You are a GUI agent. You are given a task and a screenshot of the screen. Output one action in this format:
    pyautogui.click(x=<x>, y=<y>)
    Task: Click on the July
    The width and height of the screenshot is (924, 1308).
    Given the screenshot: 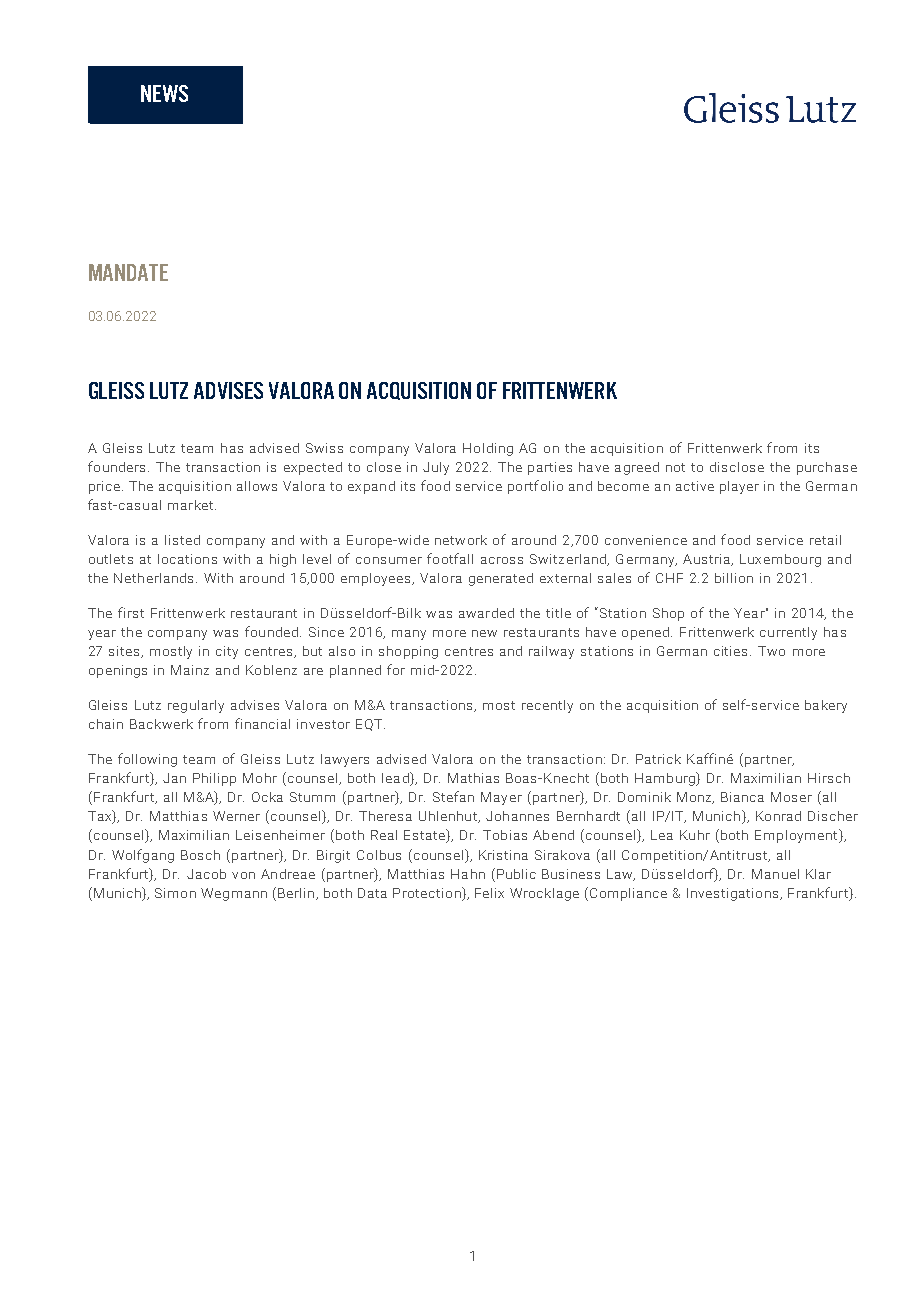 What is the action you would take?
    pyautogui.click(x=436, y=468)
